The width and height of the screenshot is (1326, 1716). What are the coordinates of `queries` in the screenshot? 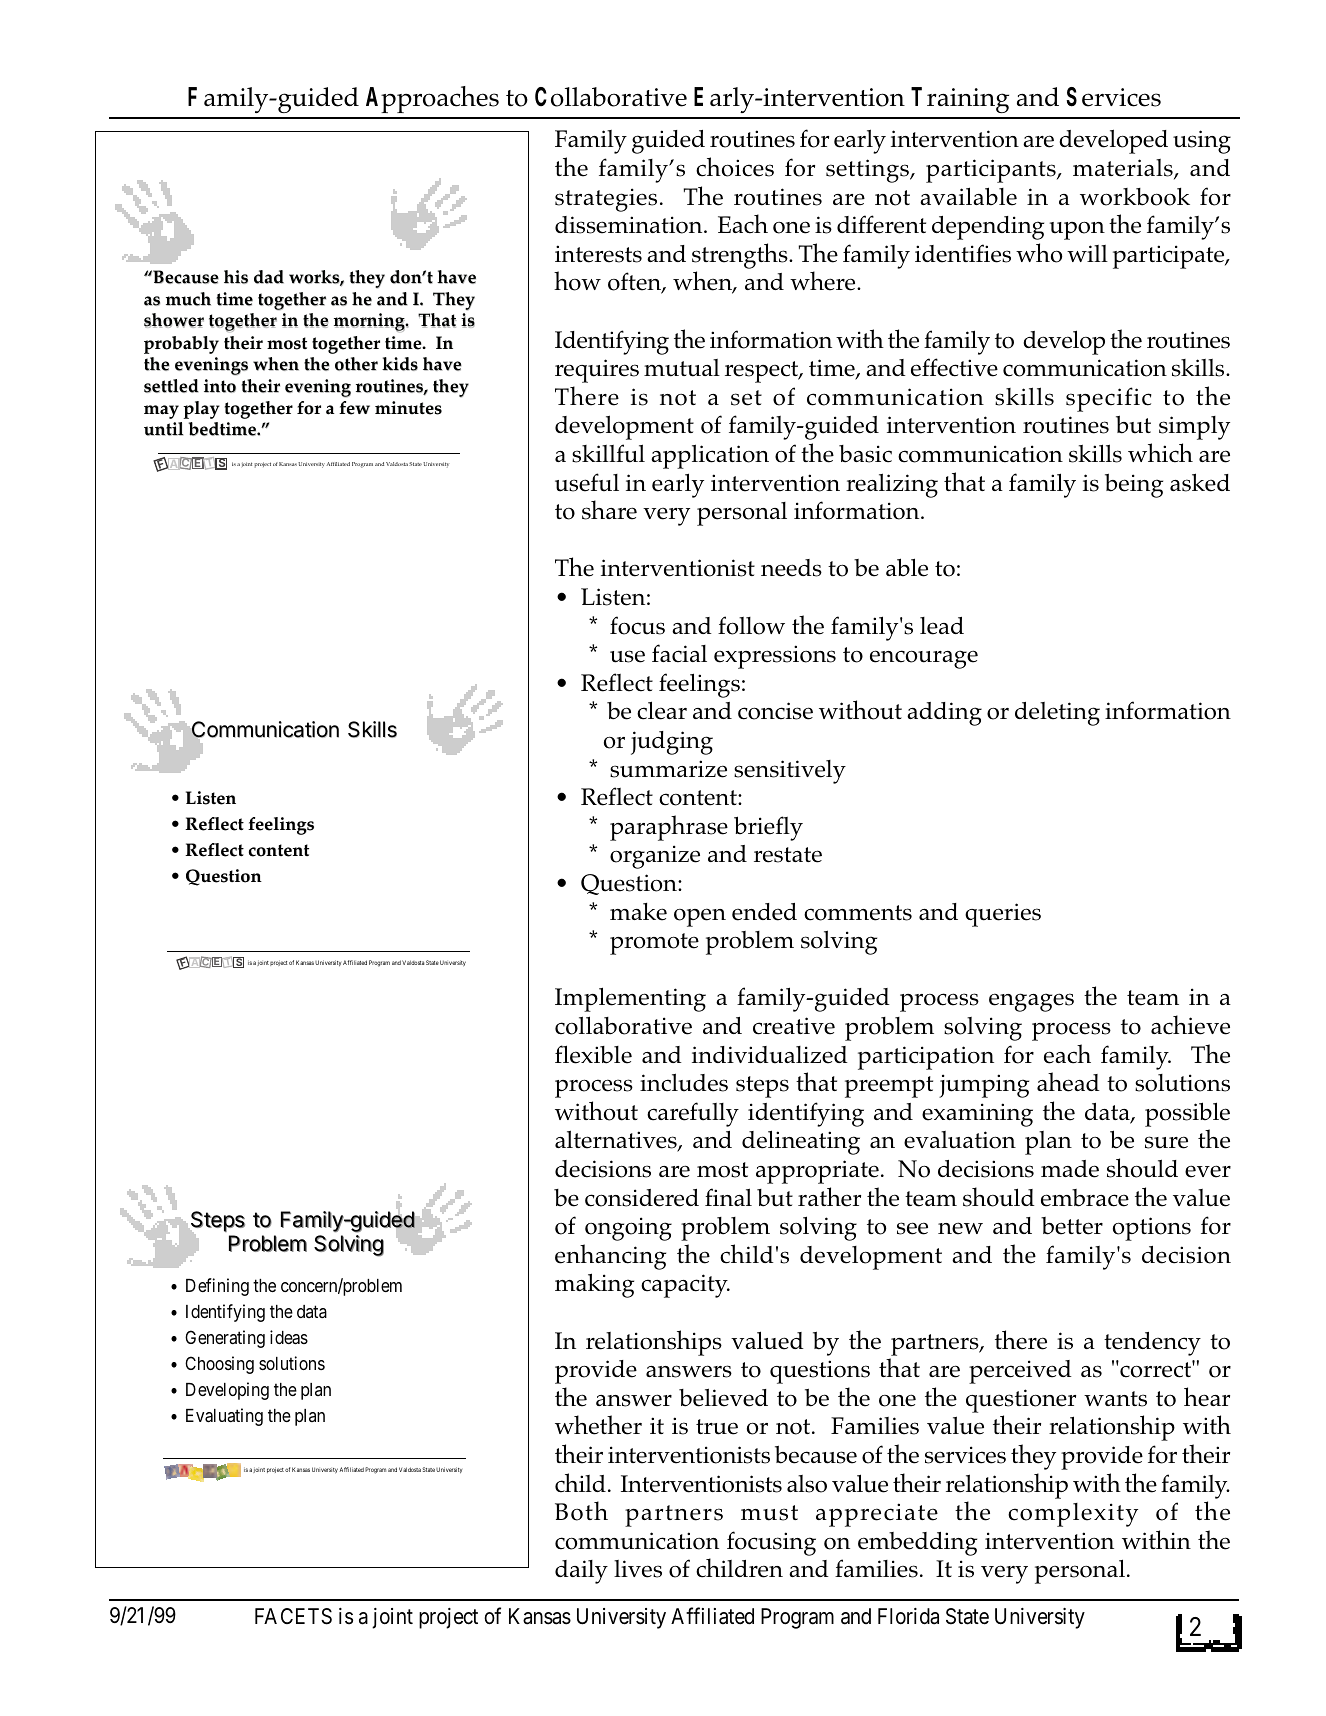 It's located at (1003, 915).
